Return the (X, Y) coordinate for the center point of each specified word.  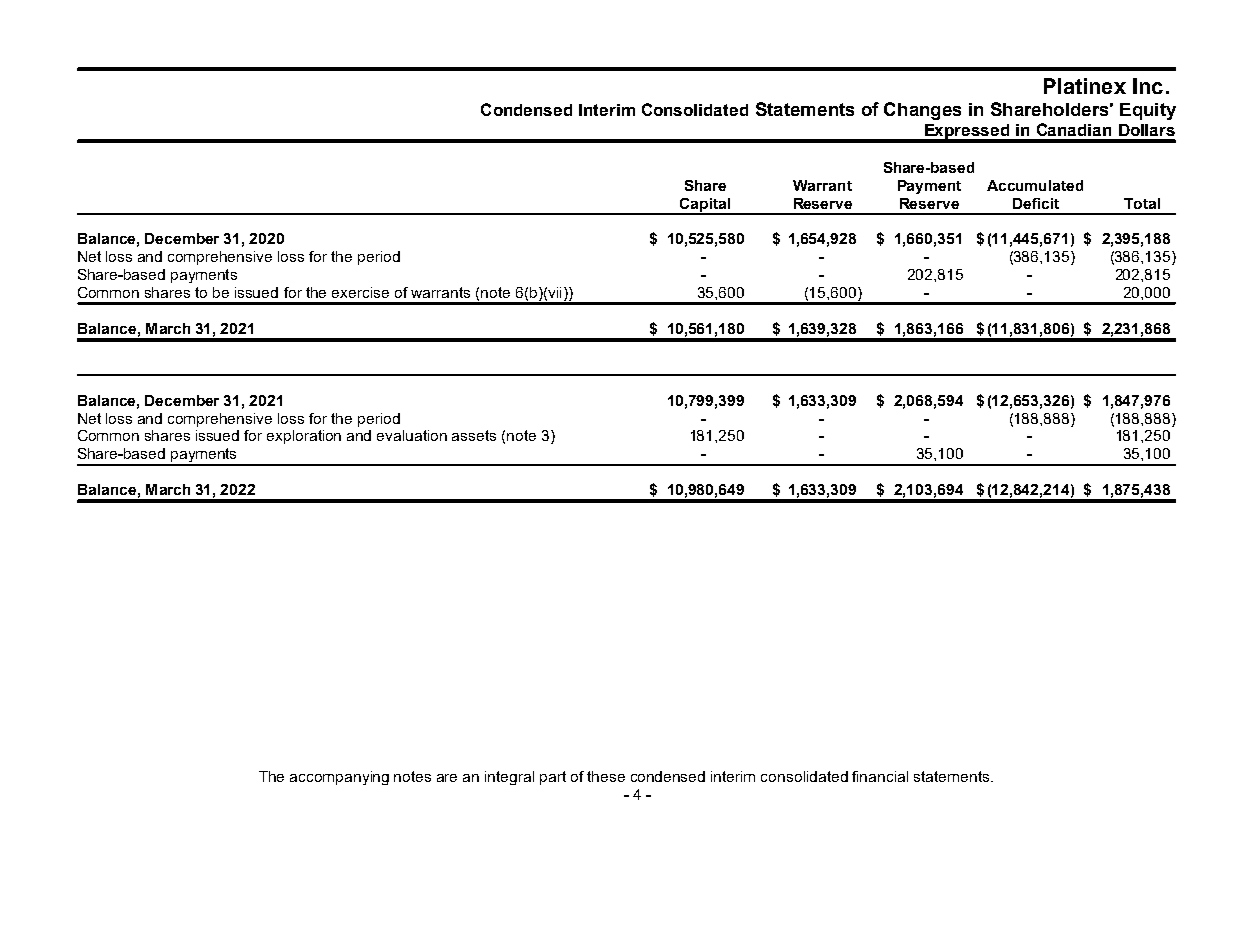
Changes (922, 111)
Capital (705, 206)
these (606, 776)
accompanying (339, 778)
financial (880, 776)
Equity (1148, 111)
